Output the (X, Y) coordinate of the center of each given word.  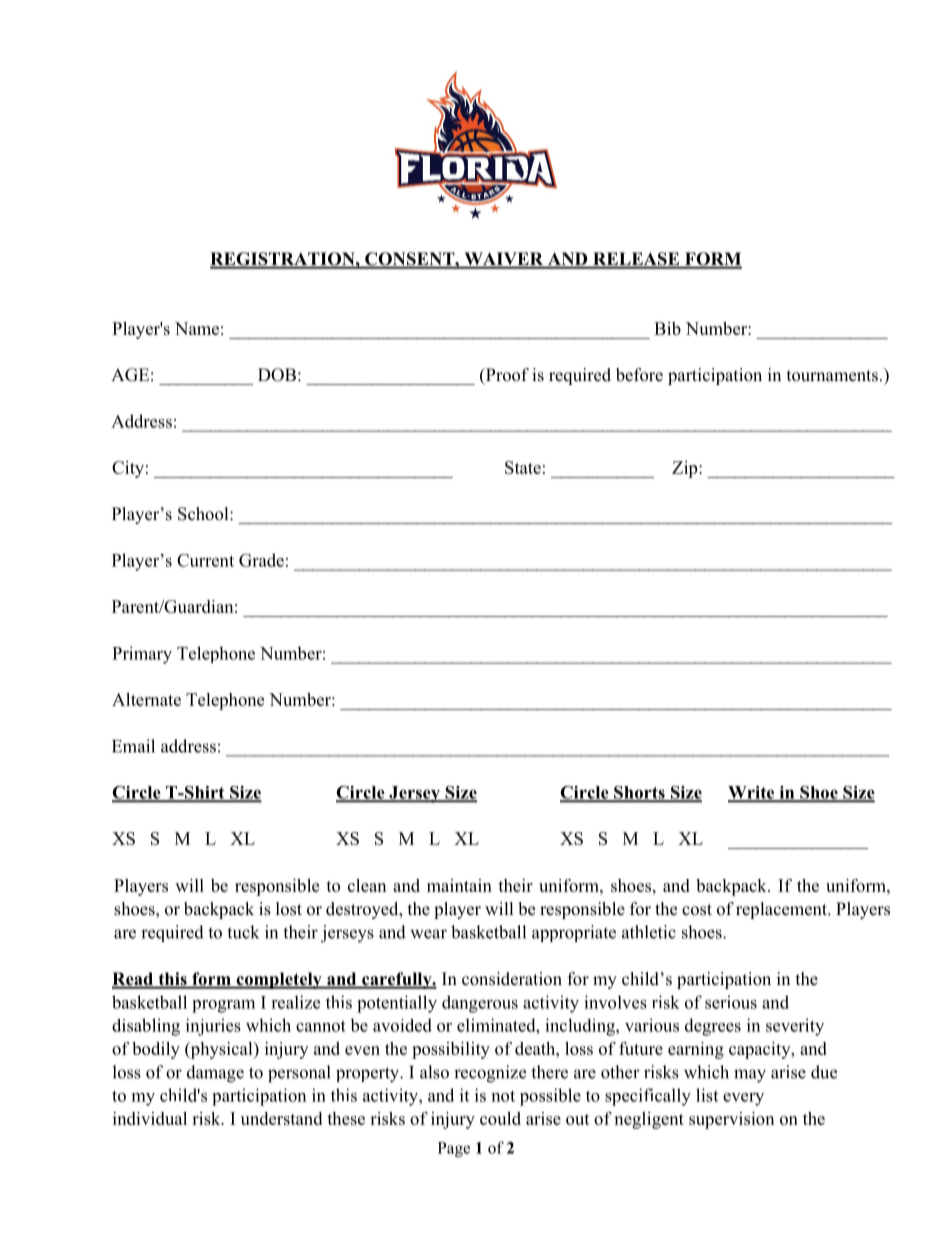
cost (697, 910)
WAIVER (504, 260)
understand (281, 1118)
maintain (459, 885)
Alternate (146, 699)
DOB (277, 375)
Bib (667, 328)
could (500, 1118)
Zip (686, 469)
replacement (783, 910)
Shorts (639, 793)
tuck (243, 932)
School (204, 514)
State (523, 467)
